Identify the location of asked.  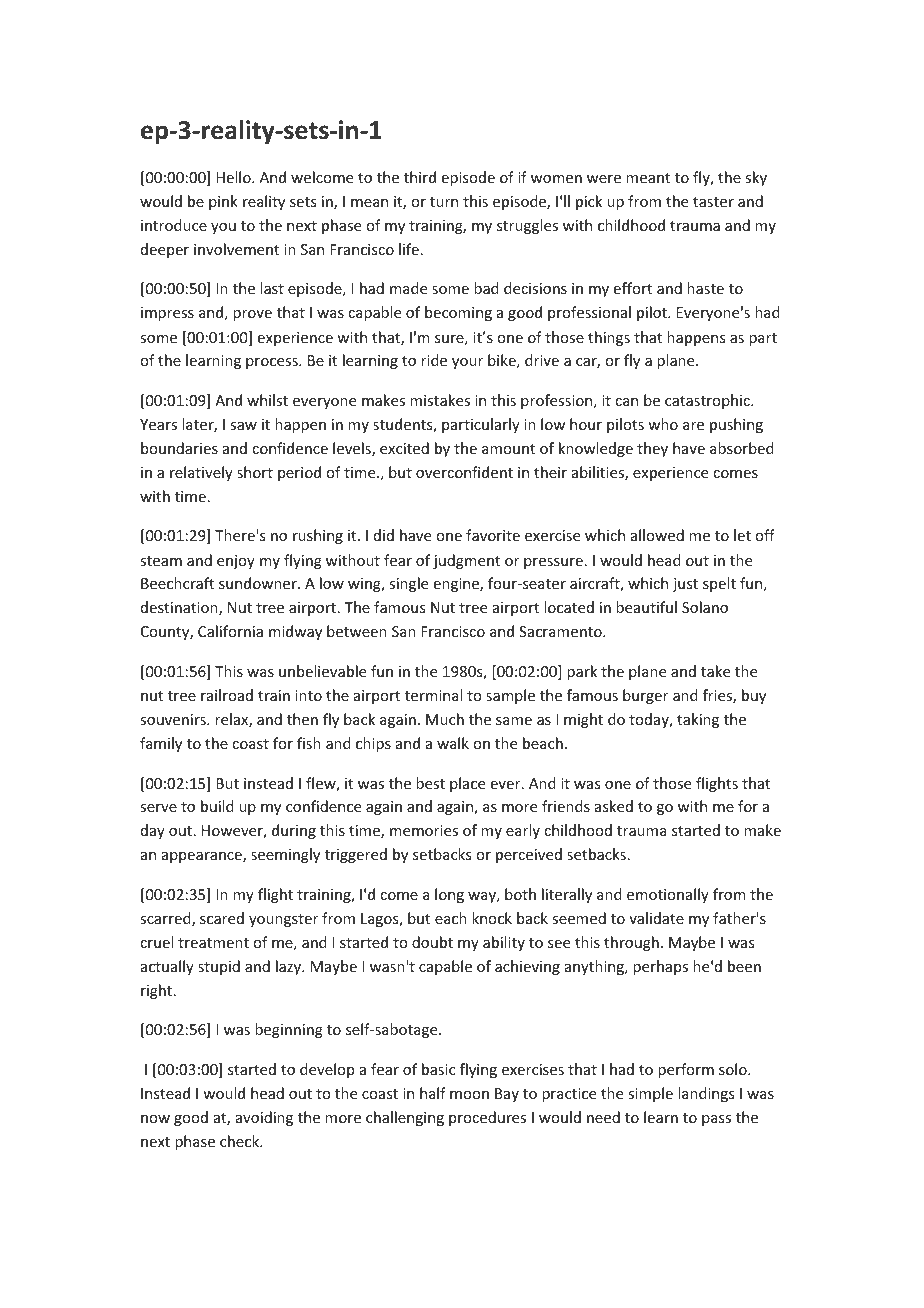
(614, 806).
